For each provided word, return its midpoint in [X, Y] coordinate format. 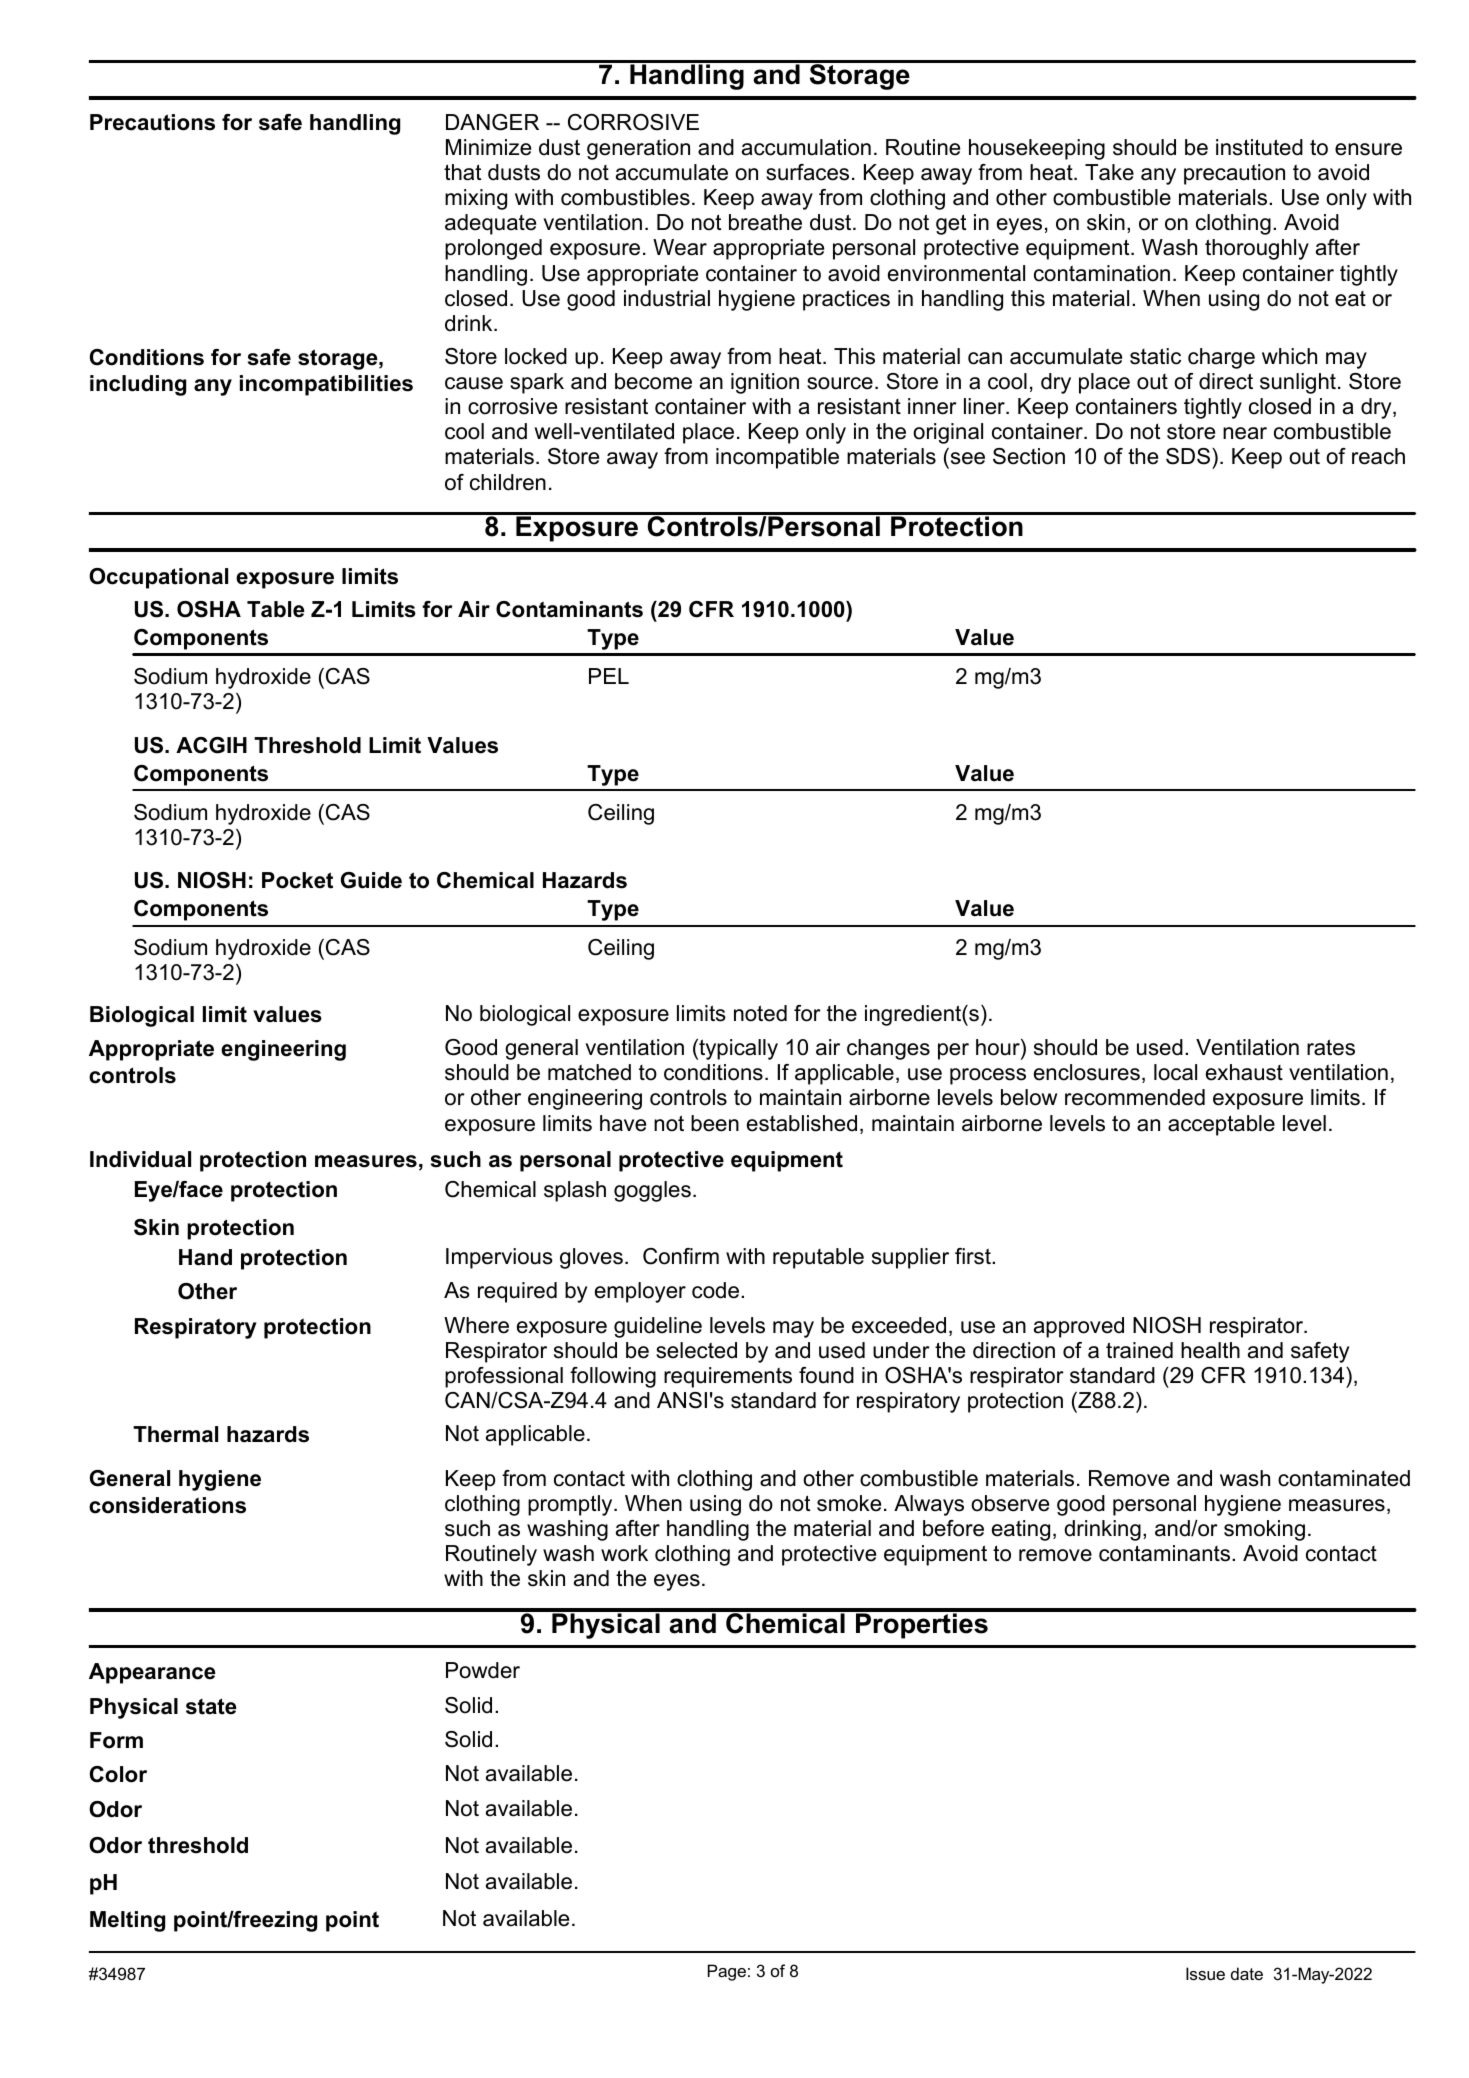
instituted [1259, 147]
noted [760, 1013]
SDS [1188, 456]
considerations [167, 1505]
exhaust [1244, 1072]
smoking [1264, 1530]
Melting [127, 1921]
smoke [849, 1503]
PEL [609, 676]
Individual [140, 1159]
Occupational [158, 578]
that [462, 172]
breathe [765, 222]
